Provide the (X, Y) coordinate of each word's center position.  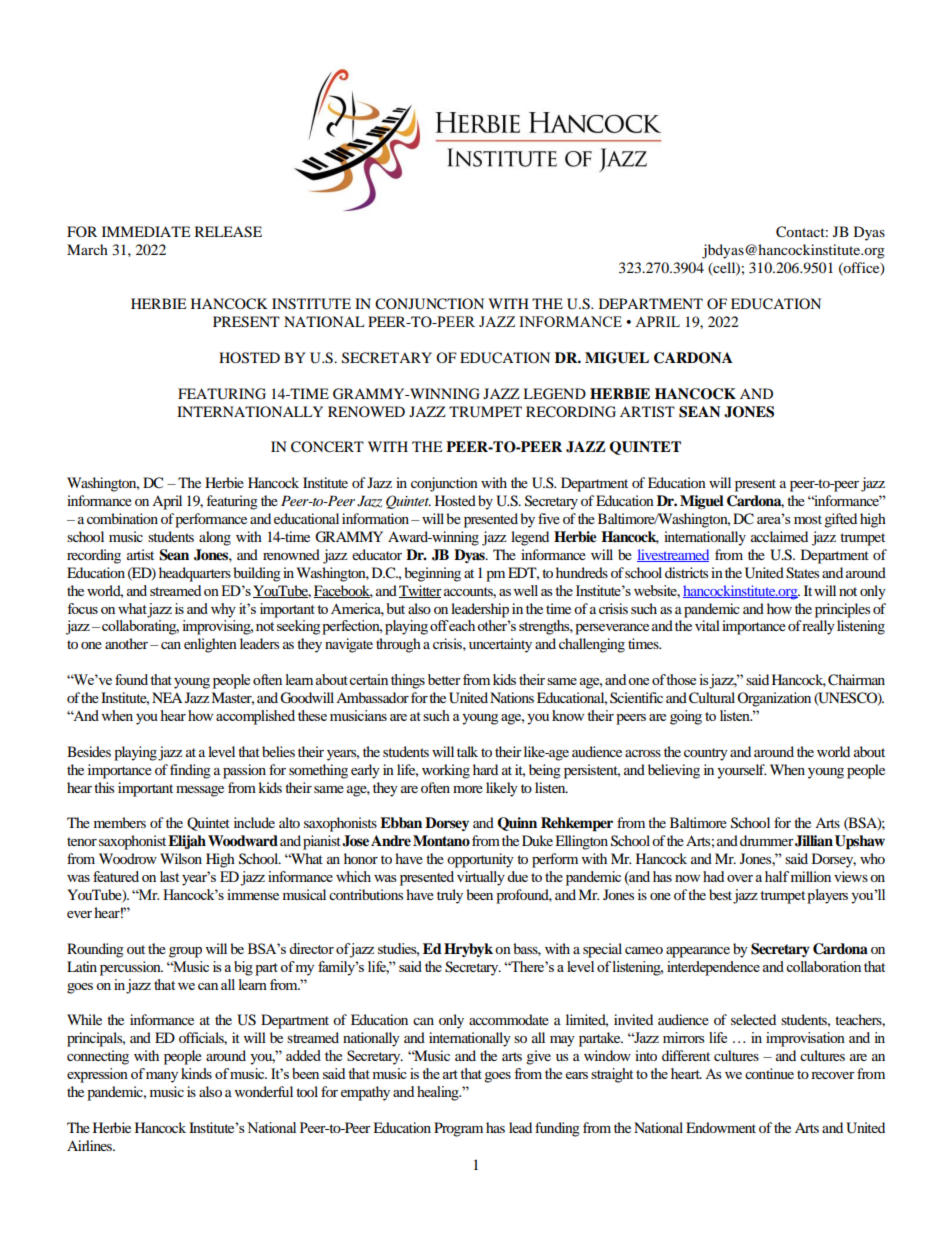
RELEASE (228, 232)
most (808, 519)
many (162, 1077)
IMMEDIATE (146, 231)
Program (458, 1129)
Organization (774, 699)
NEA (167, 697)
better (444, 679)
